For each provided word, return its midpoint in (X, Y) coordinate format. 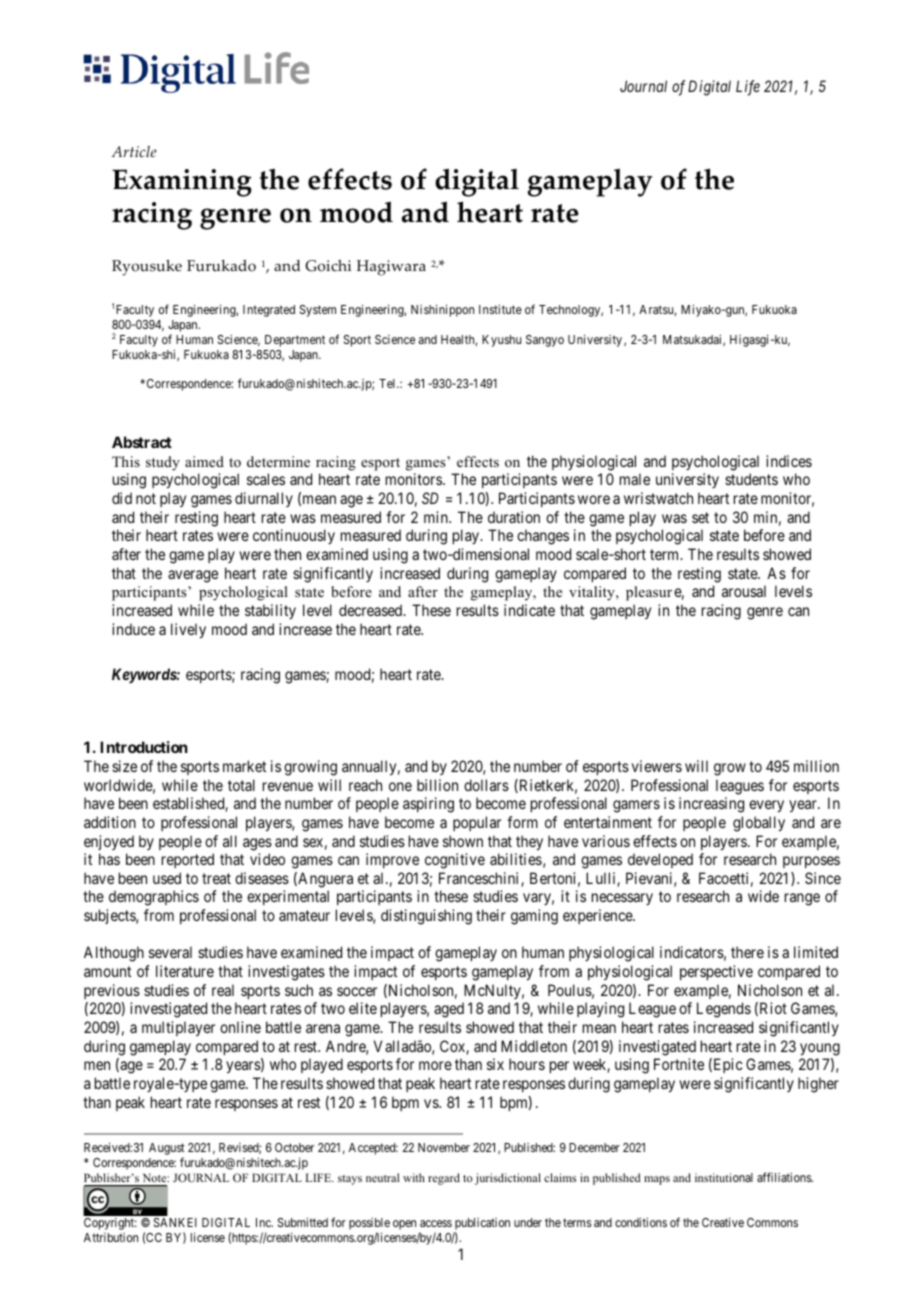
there (747, 952)
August (167, 1150)
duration (514, 517)
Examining (182, 183)
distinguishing (426, 917)
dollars (486, 785)
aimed (204, 461)
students (751, 479)
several (170, 952)
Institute (500, 309)
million (816, 766)
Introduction (144, 747)
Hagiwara (391, 268)
